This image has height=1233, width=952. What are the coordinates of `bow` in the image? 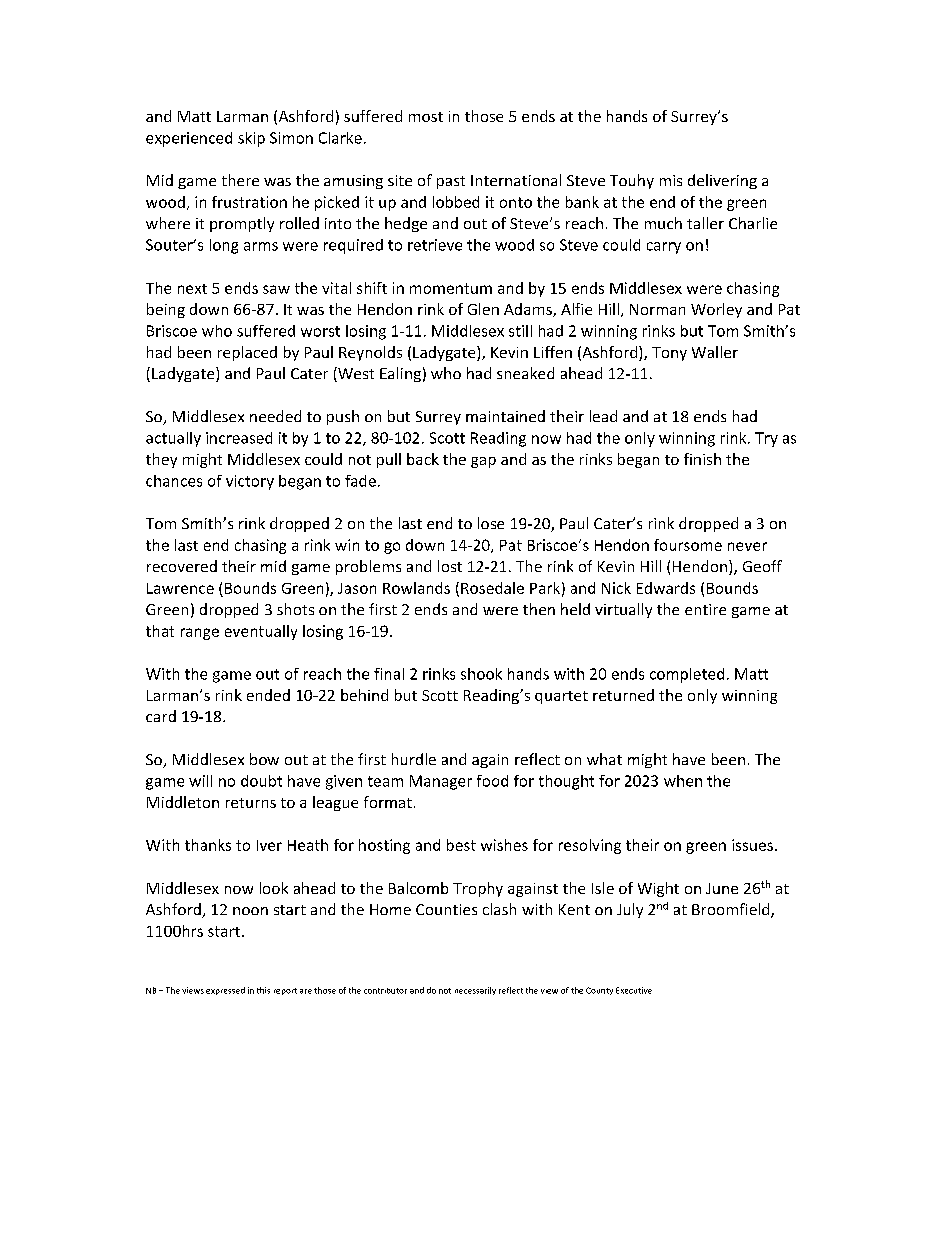 It's located at (264, 759).
